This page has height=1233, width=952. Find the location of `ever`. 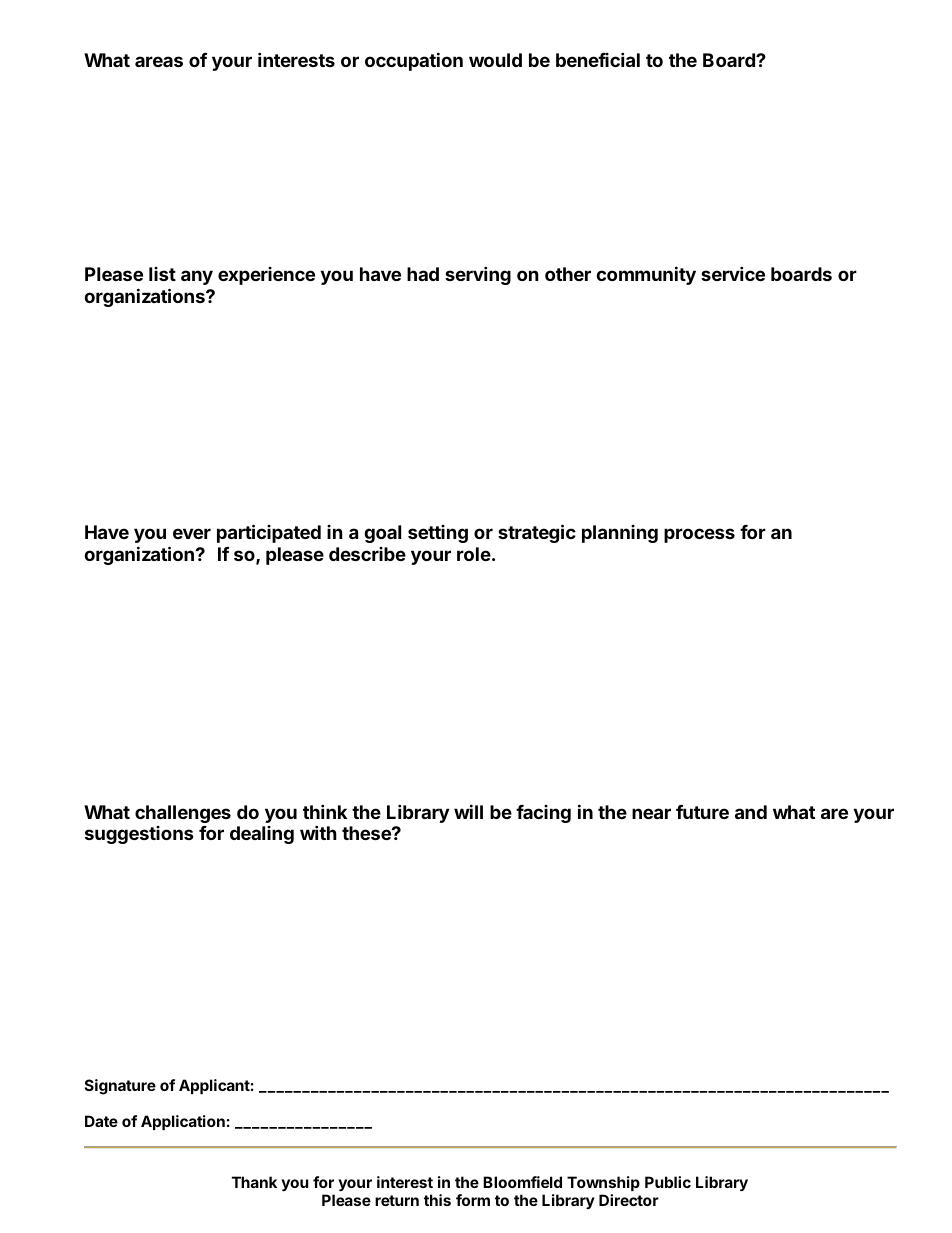

ever is located at coordinates (192, 533).
